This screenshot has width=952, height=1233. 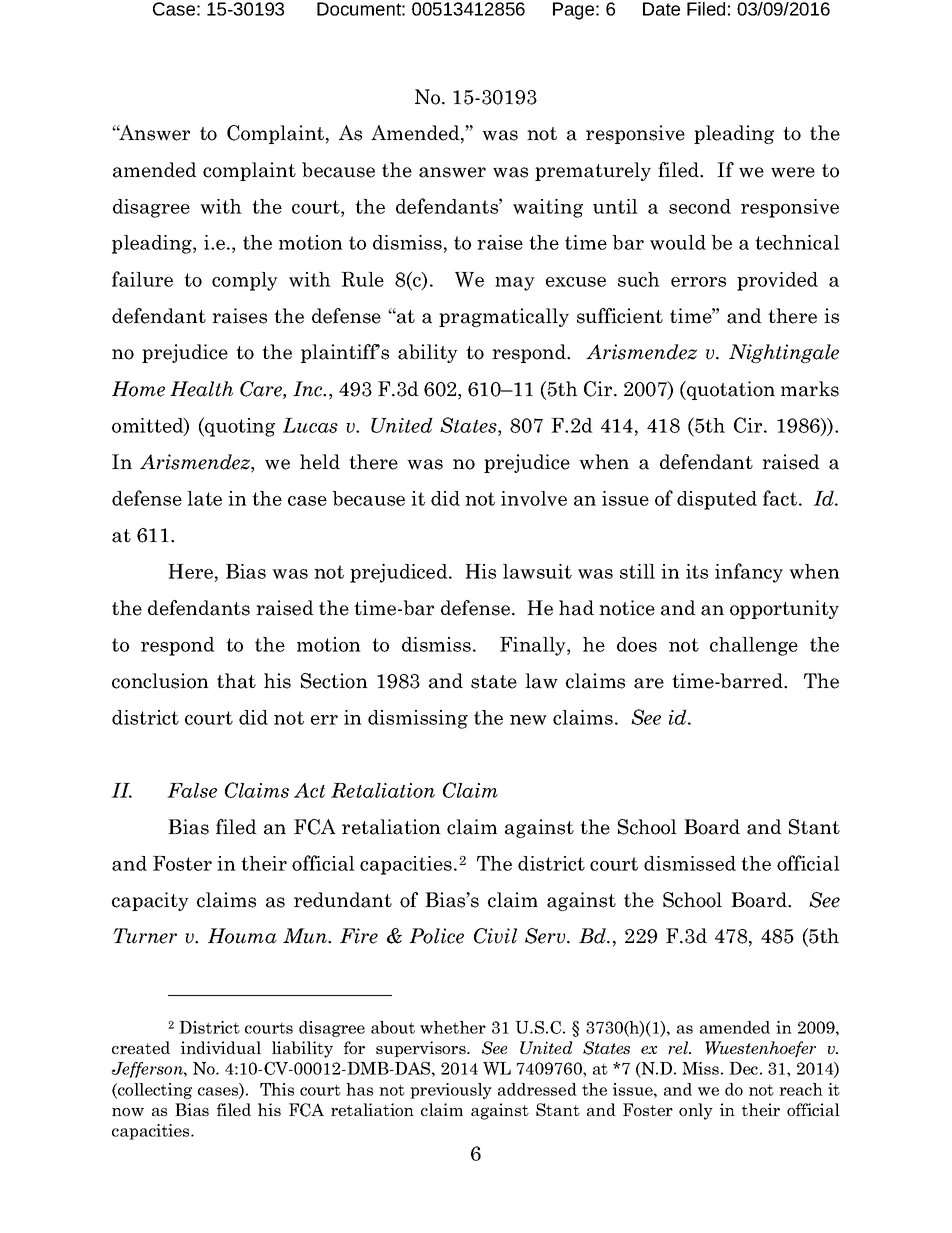 I want to click on quotation, so click(x=730, y=390).
